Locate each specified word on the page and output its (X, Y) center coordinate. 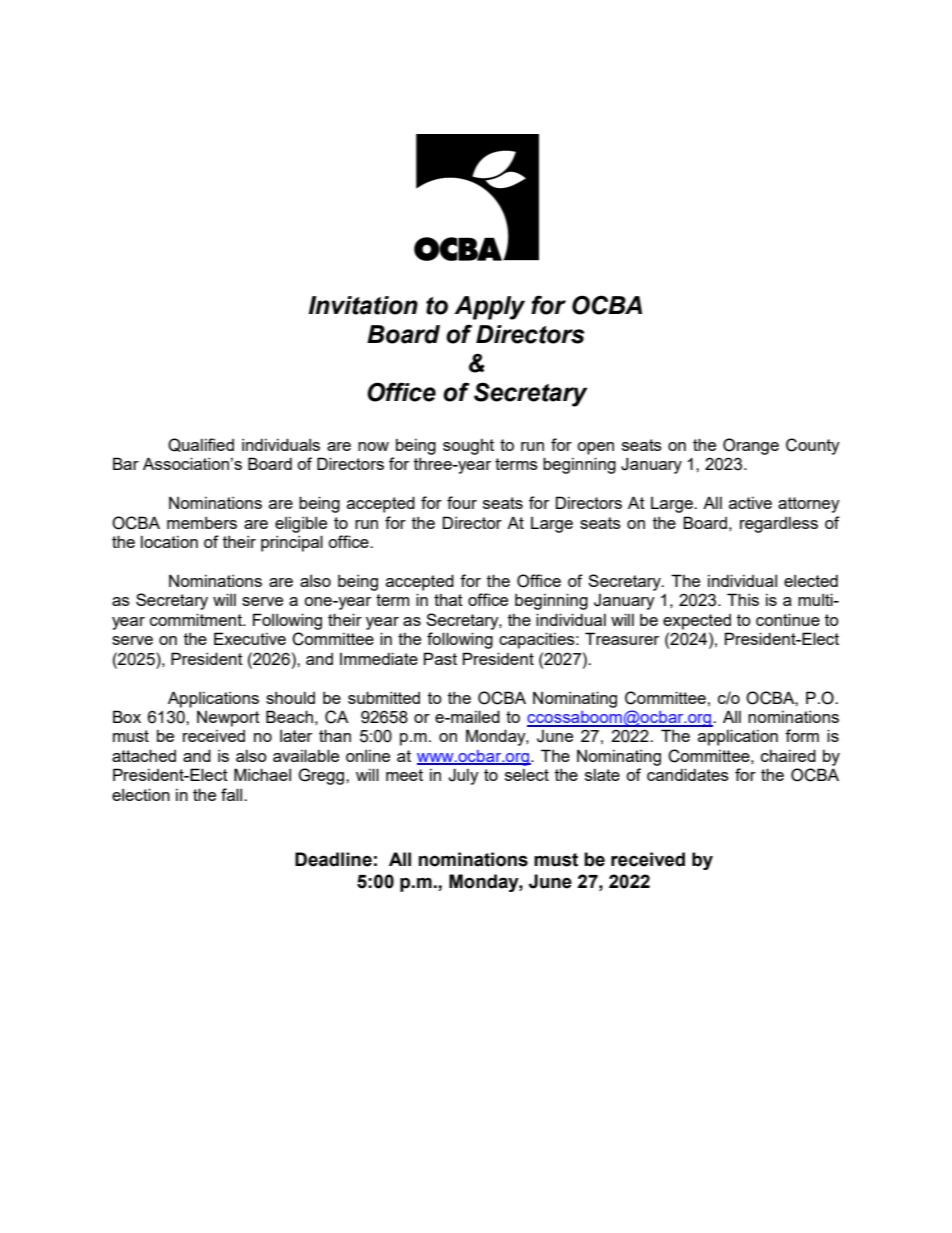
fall (233, 794)
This (743, 599)
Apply (490, 308)
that (448, 600)
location (169, 541)
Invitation (363, 305)
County (813, 446)
